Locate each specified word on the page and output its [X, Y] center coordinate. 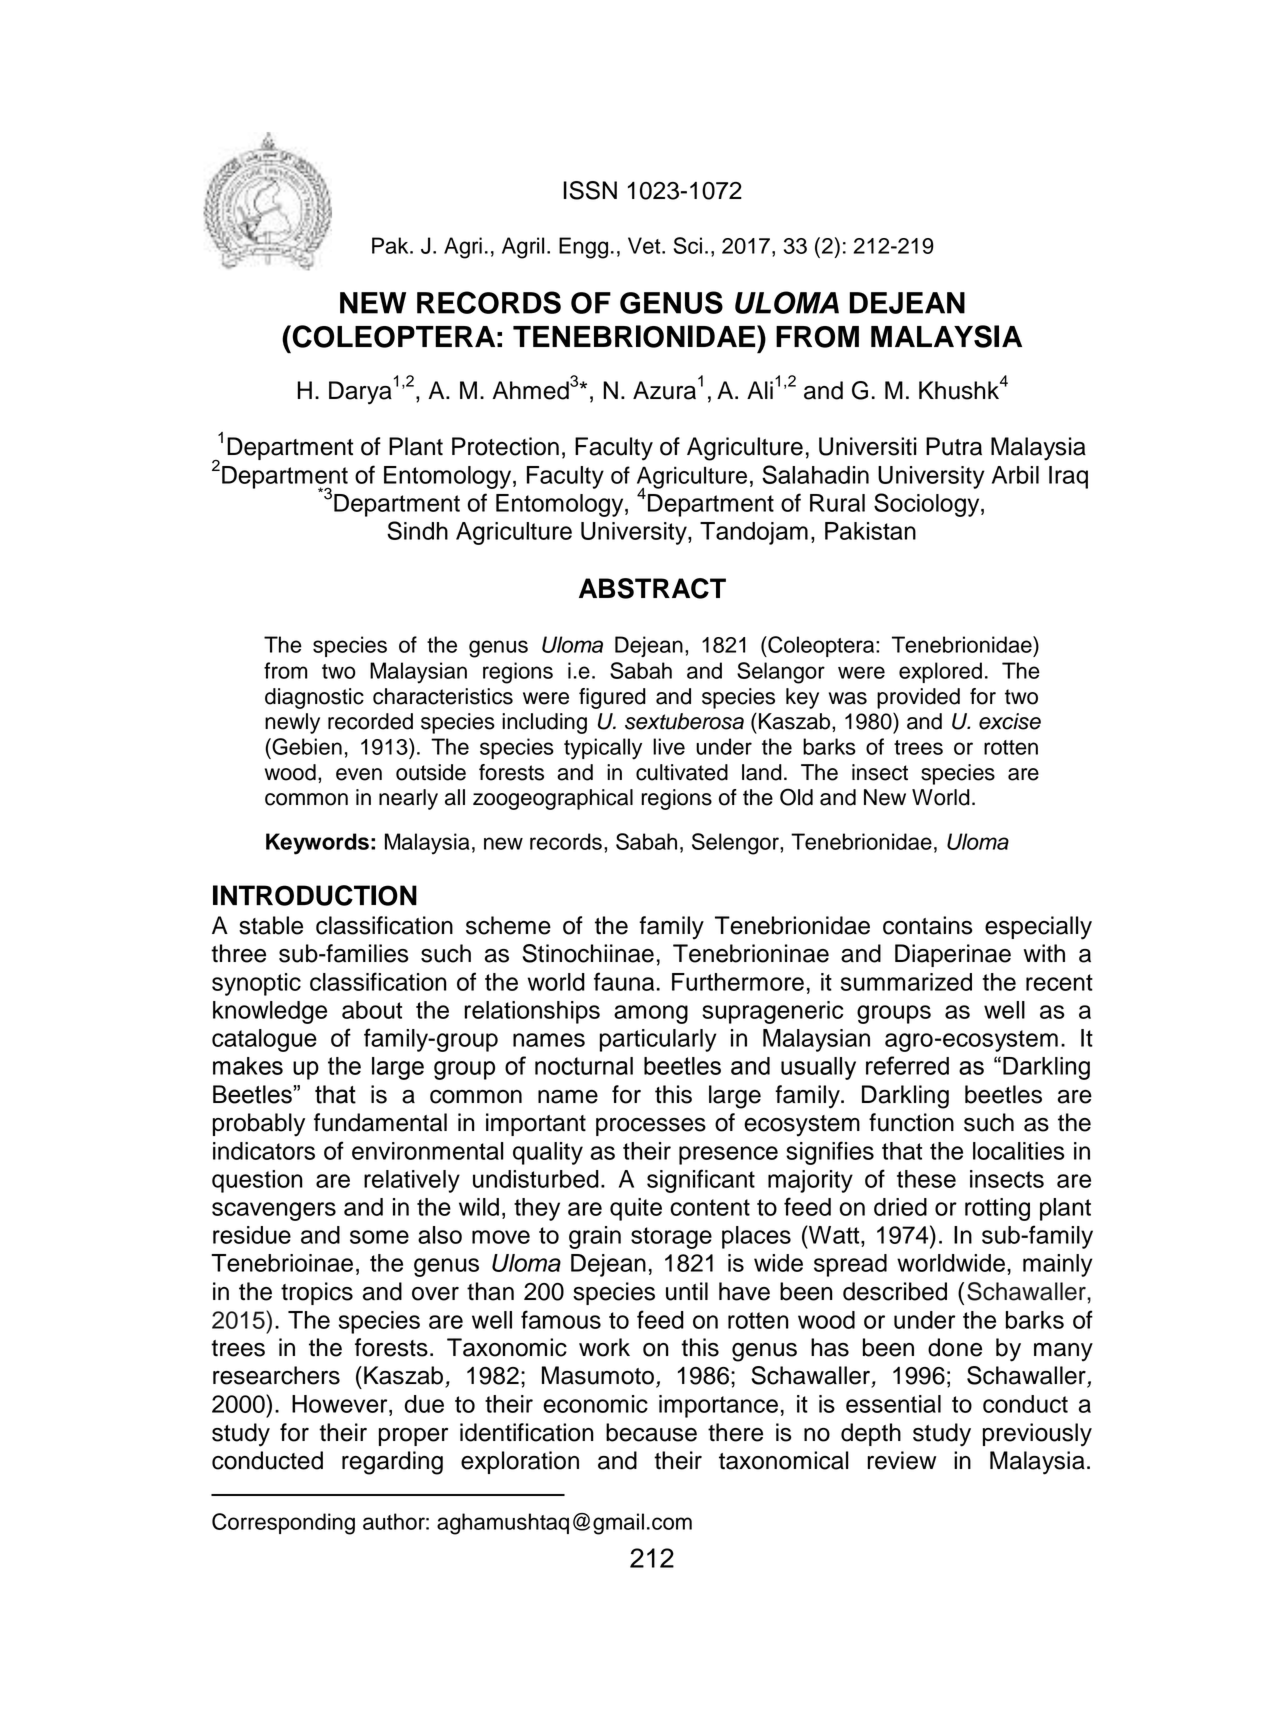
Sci [688, 245]
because [651, 1432]
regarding [392, 1463]
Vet [645, 245]
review [901, 1460]
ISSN [590, 190]
